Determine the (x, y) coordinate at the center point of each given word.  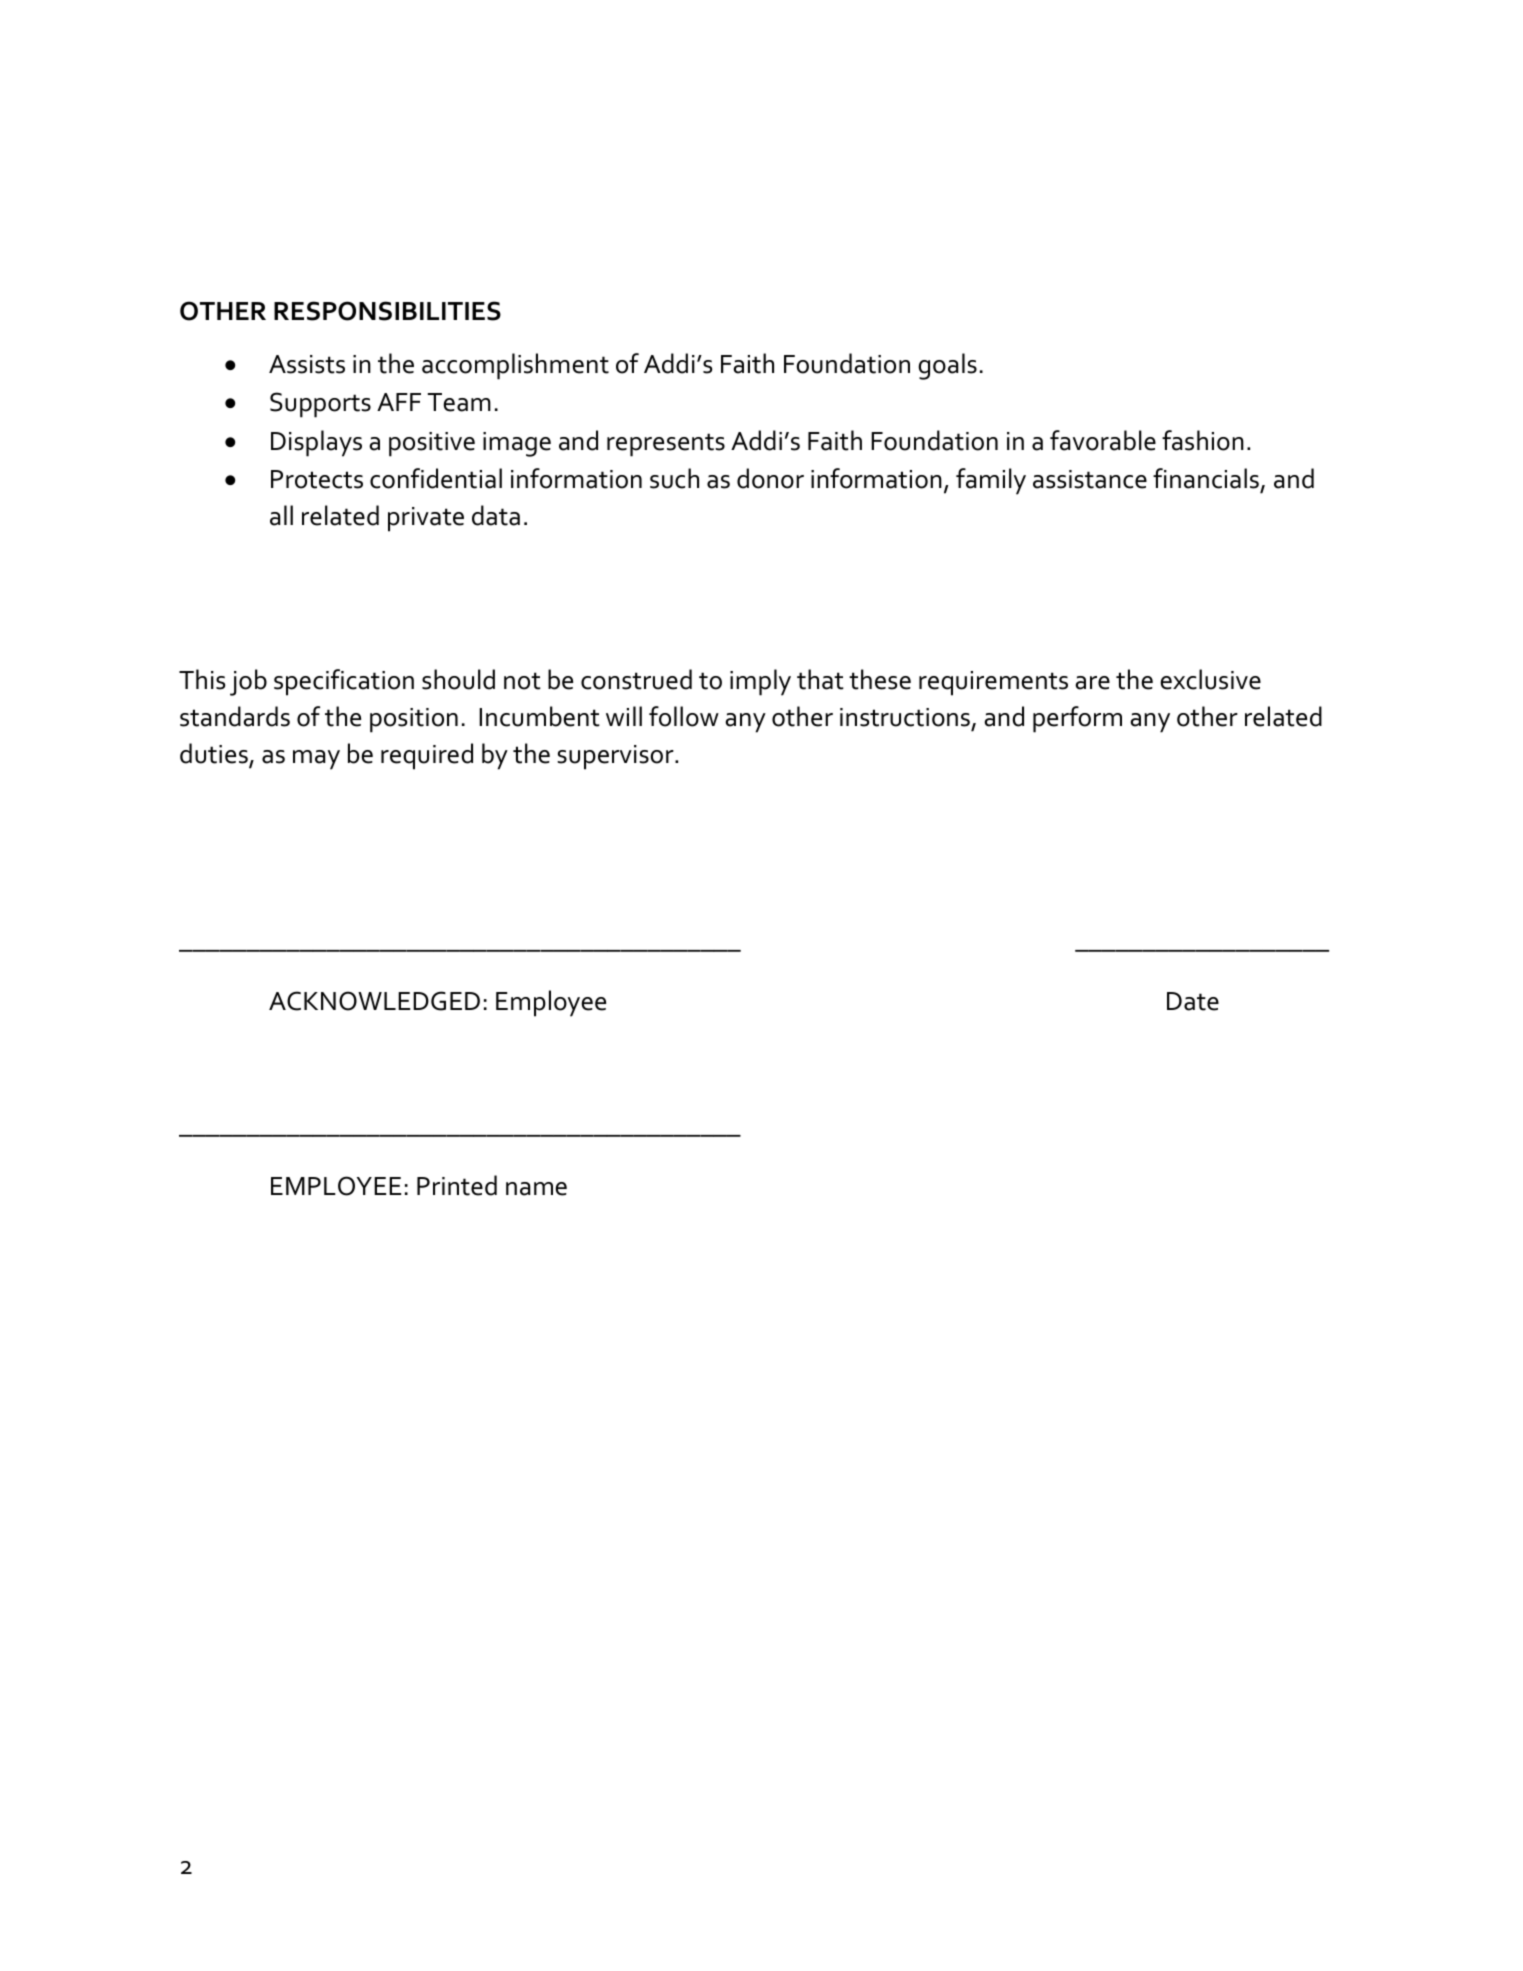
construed (636, 679)
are (1092, 683)
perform (1077, 719)
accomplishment (515, 366)
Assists (307, 364)
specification (344, 682)
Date (1193, 1001)
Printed (457, 1185)
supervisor (616, 757)
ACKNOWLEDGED (374, 1001)
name (536, 1189)
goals (947, 366)
